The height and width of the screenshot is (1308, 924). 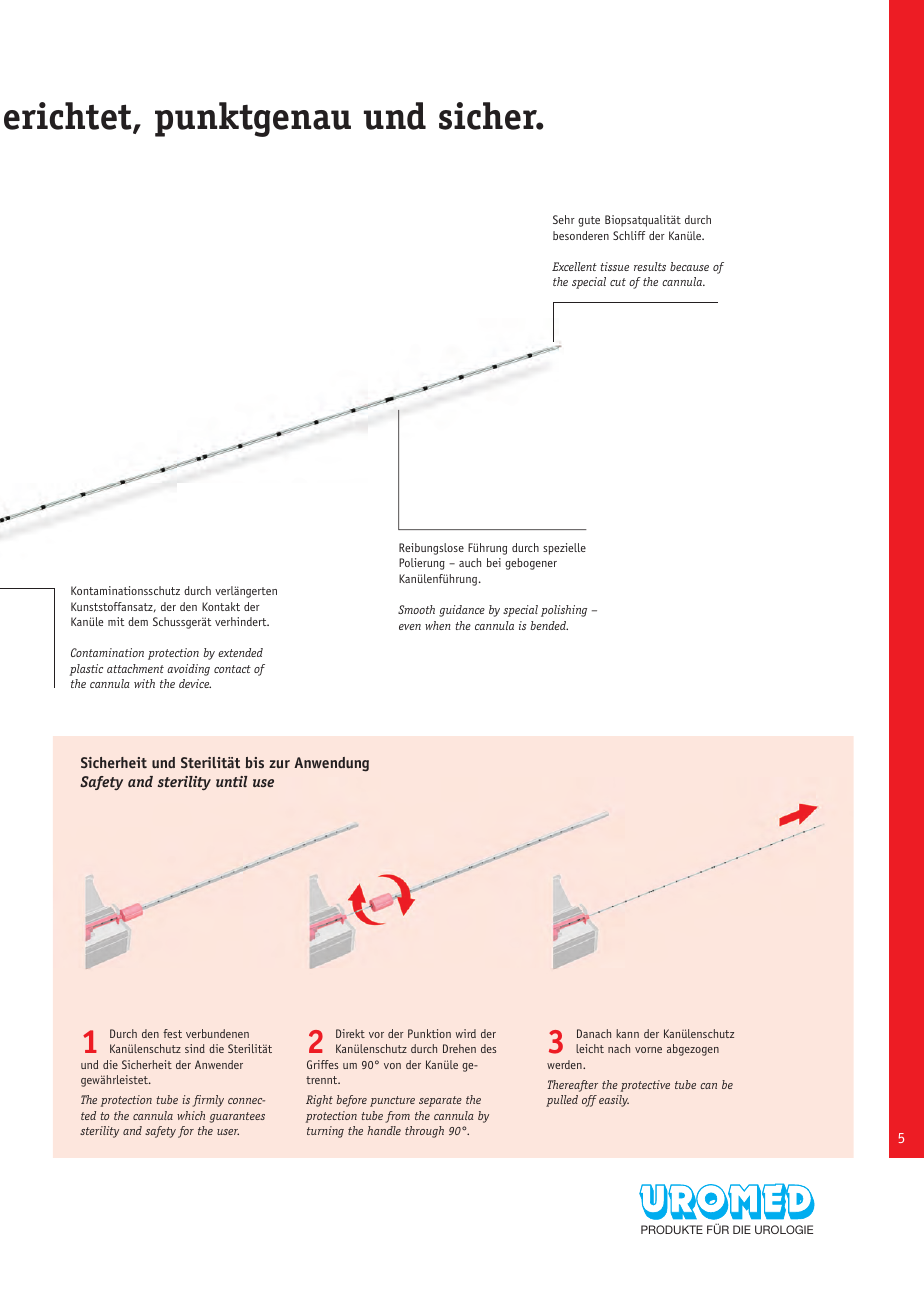 I want to click on with, so click(x=144, y=683).
